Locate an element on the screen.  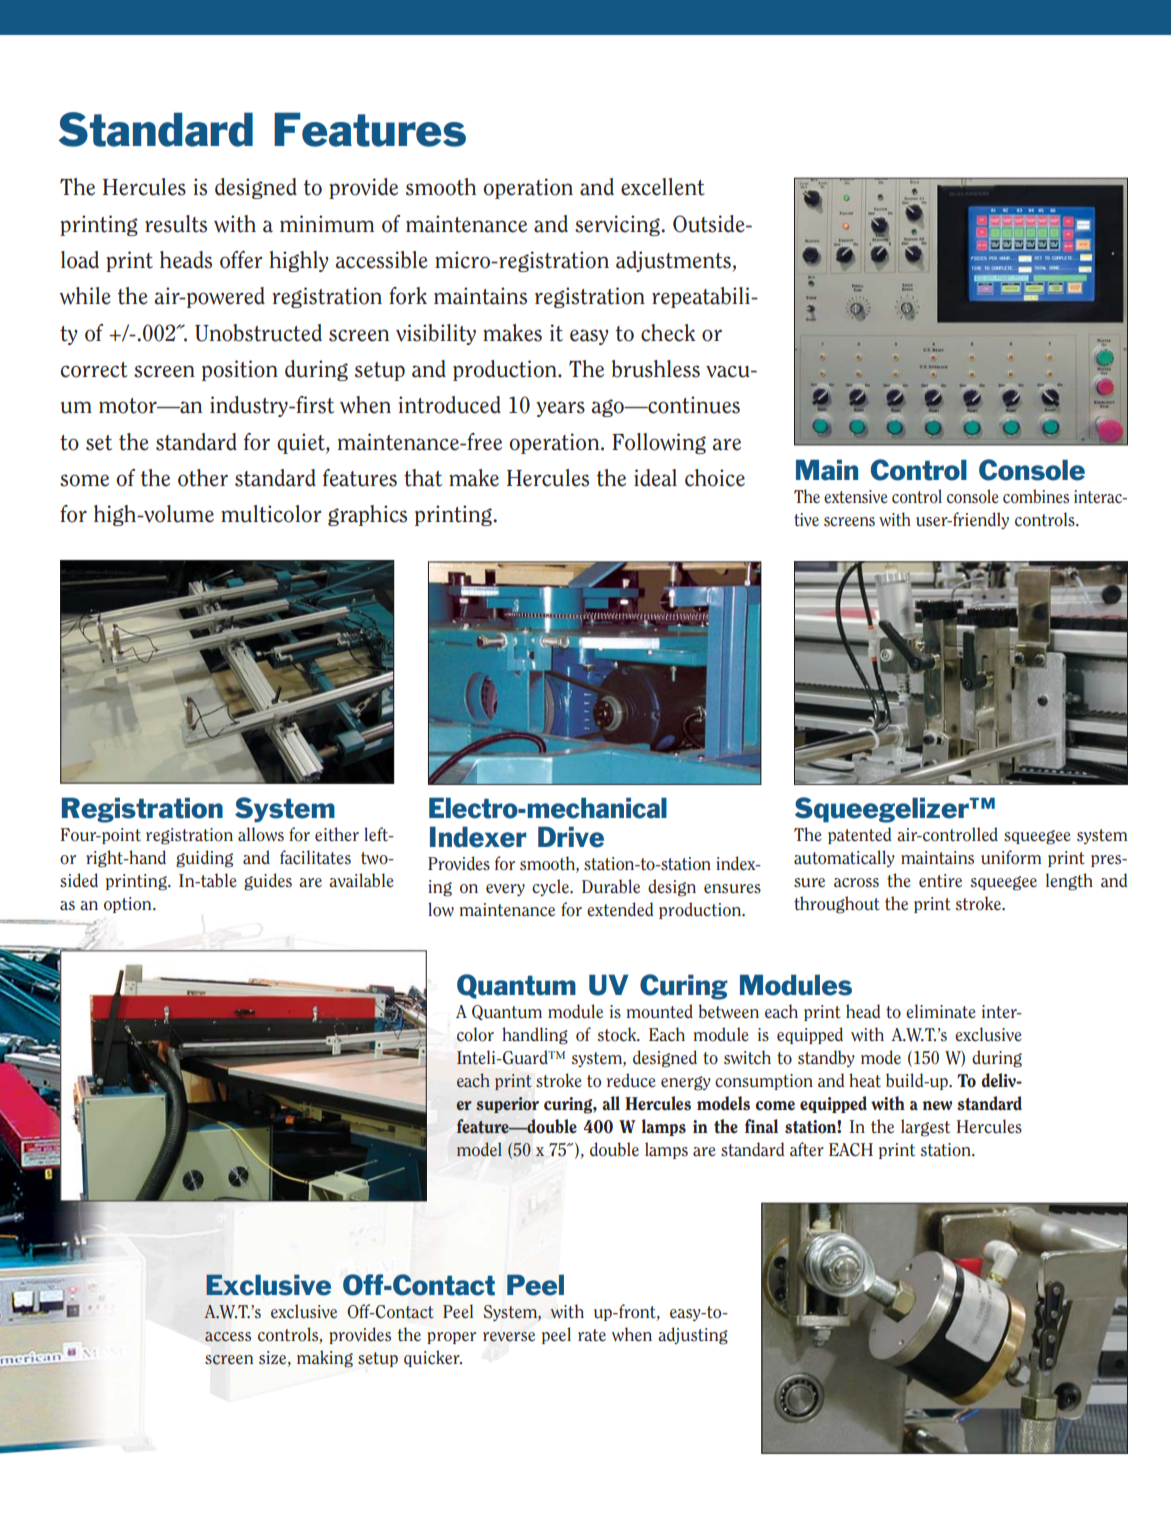
combines is located at coordinates (1036, 496).
